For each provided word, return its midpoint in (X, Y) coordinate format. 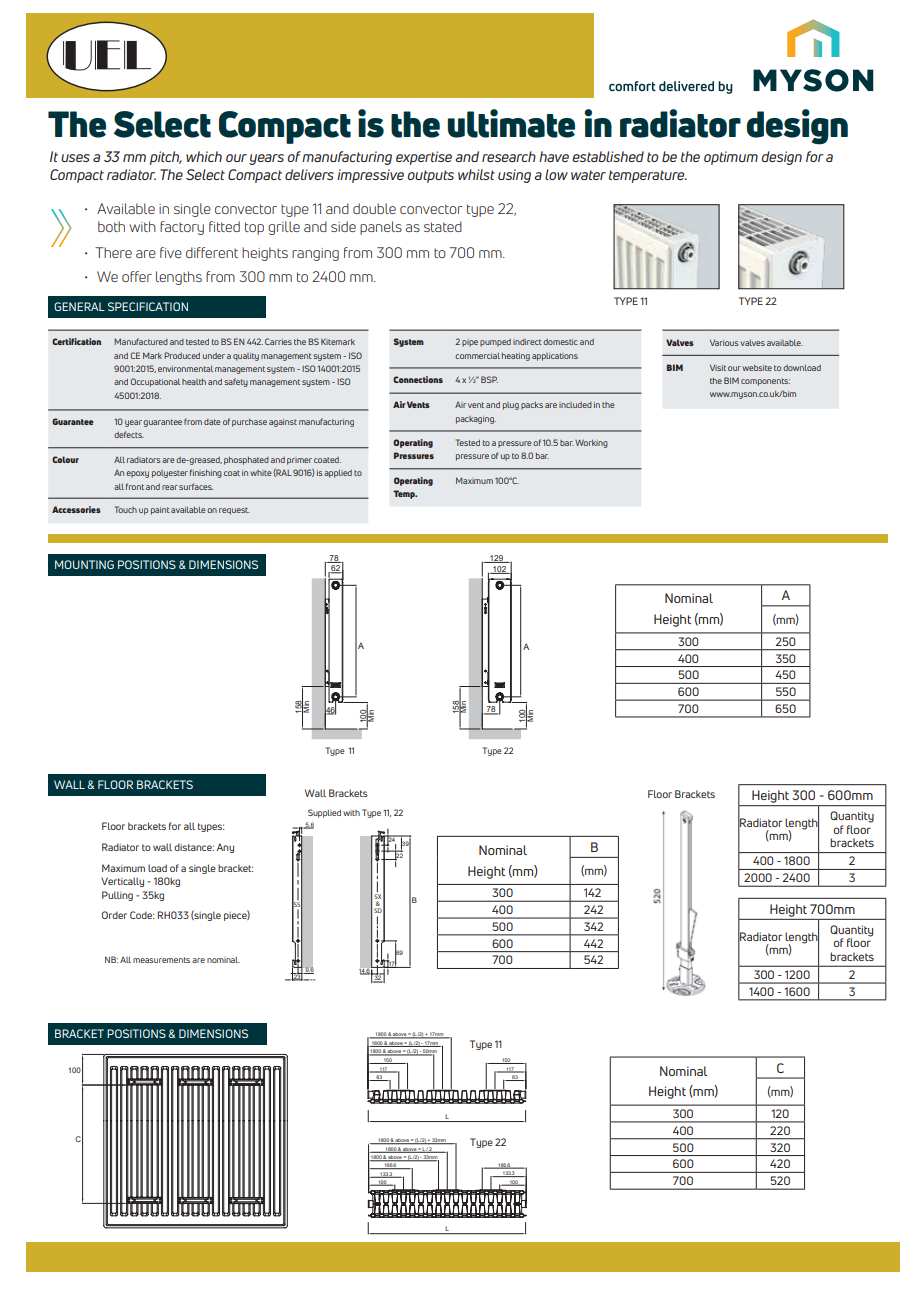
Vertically (122, 882)
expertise (424, 158)
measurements (161, 960)
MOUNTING (84, 564)
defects (129, 434)
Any (225, 848)
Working (591, 444)
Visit (718, 368)
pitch (166, 158)
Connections (418, 379)
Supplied (324, 813)
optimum (731, 158)
